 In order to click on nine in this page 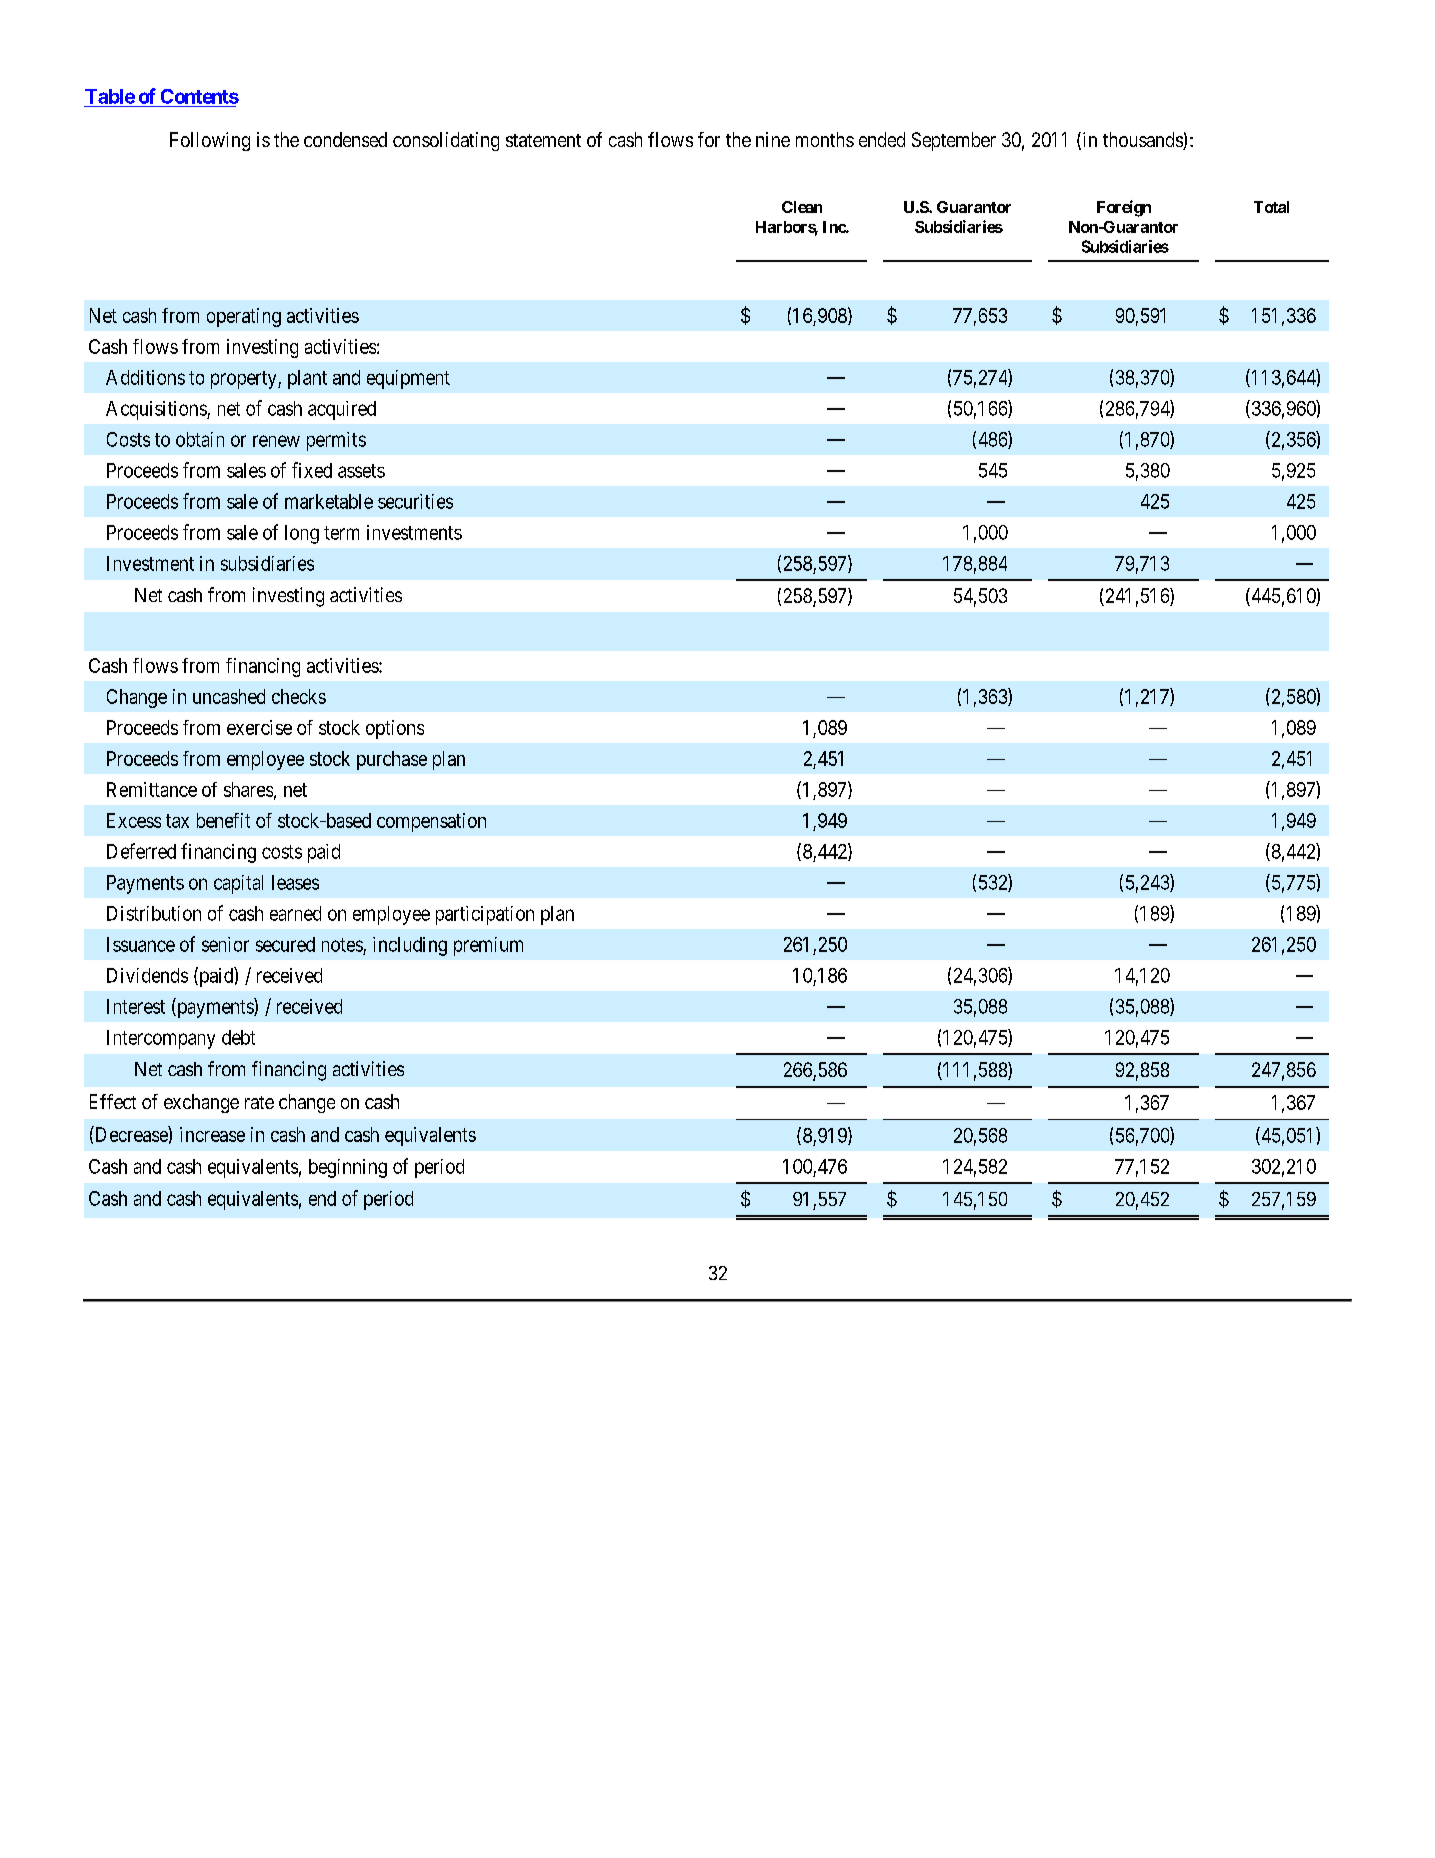, I will do `click(773, 139)`.
